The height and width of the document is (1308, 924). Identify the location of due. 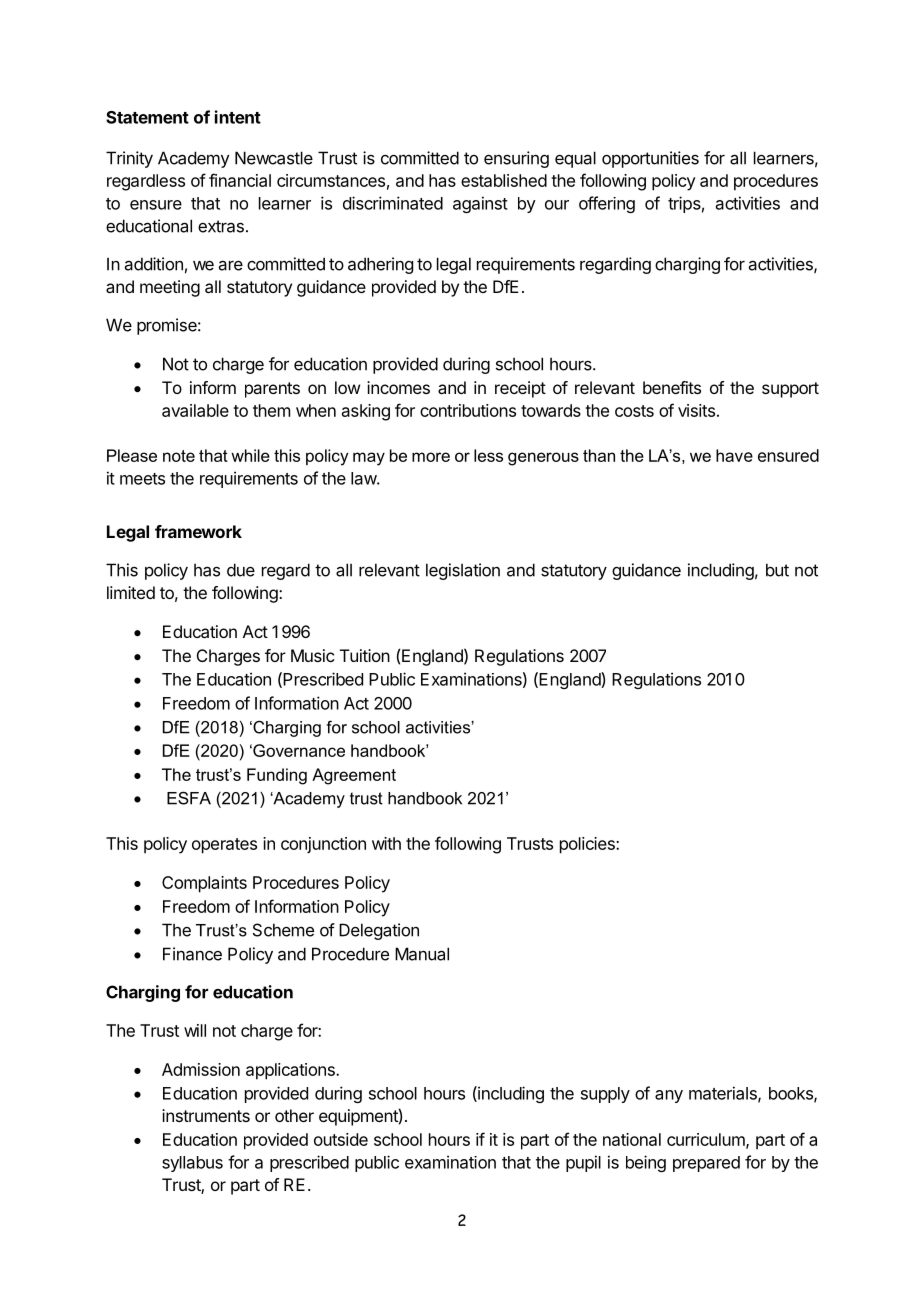
(241, 570).
